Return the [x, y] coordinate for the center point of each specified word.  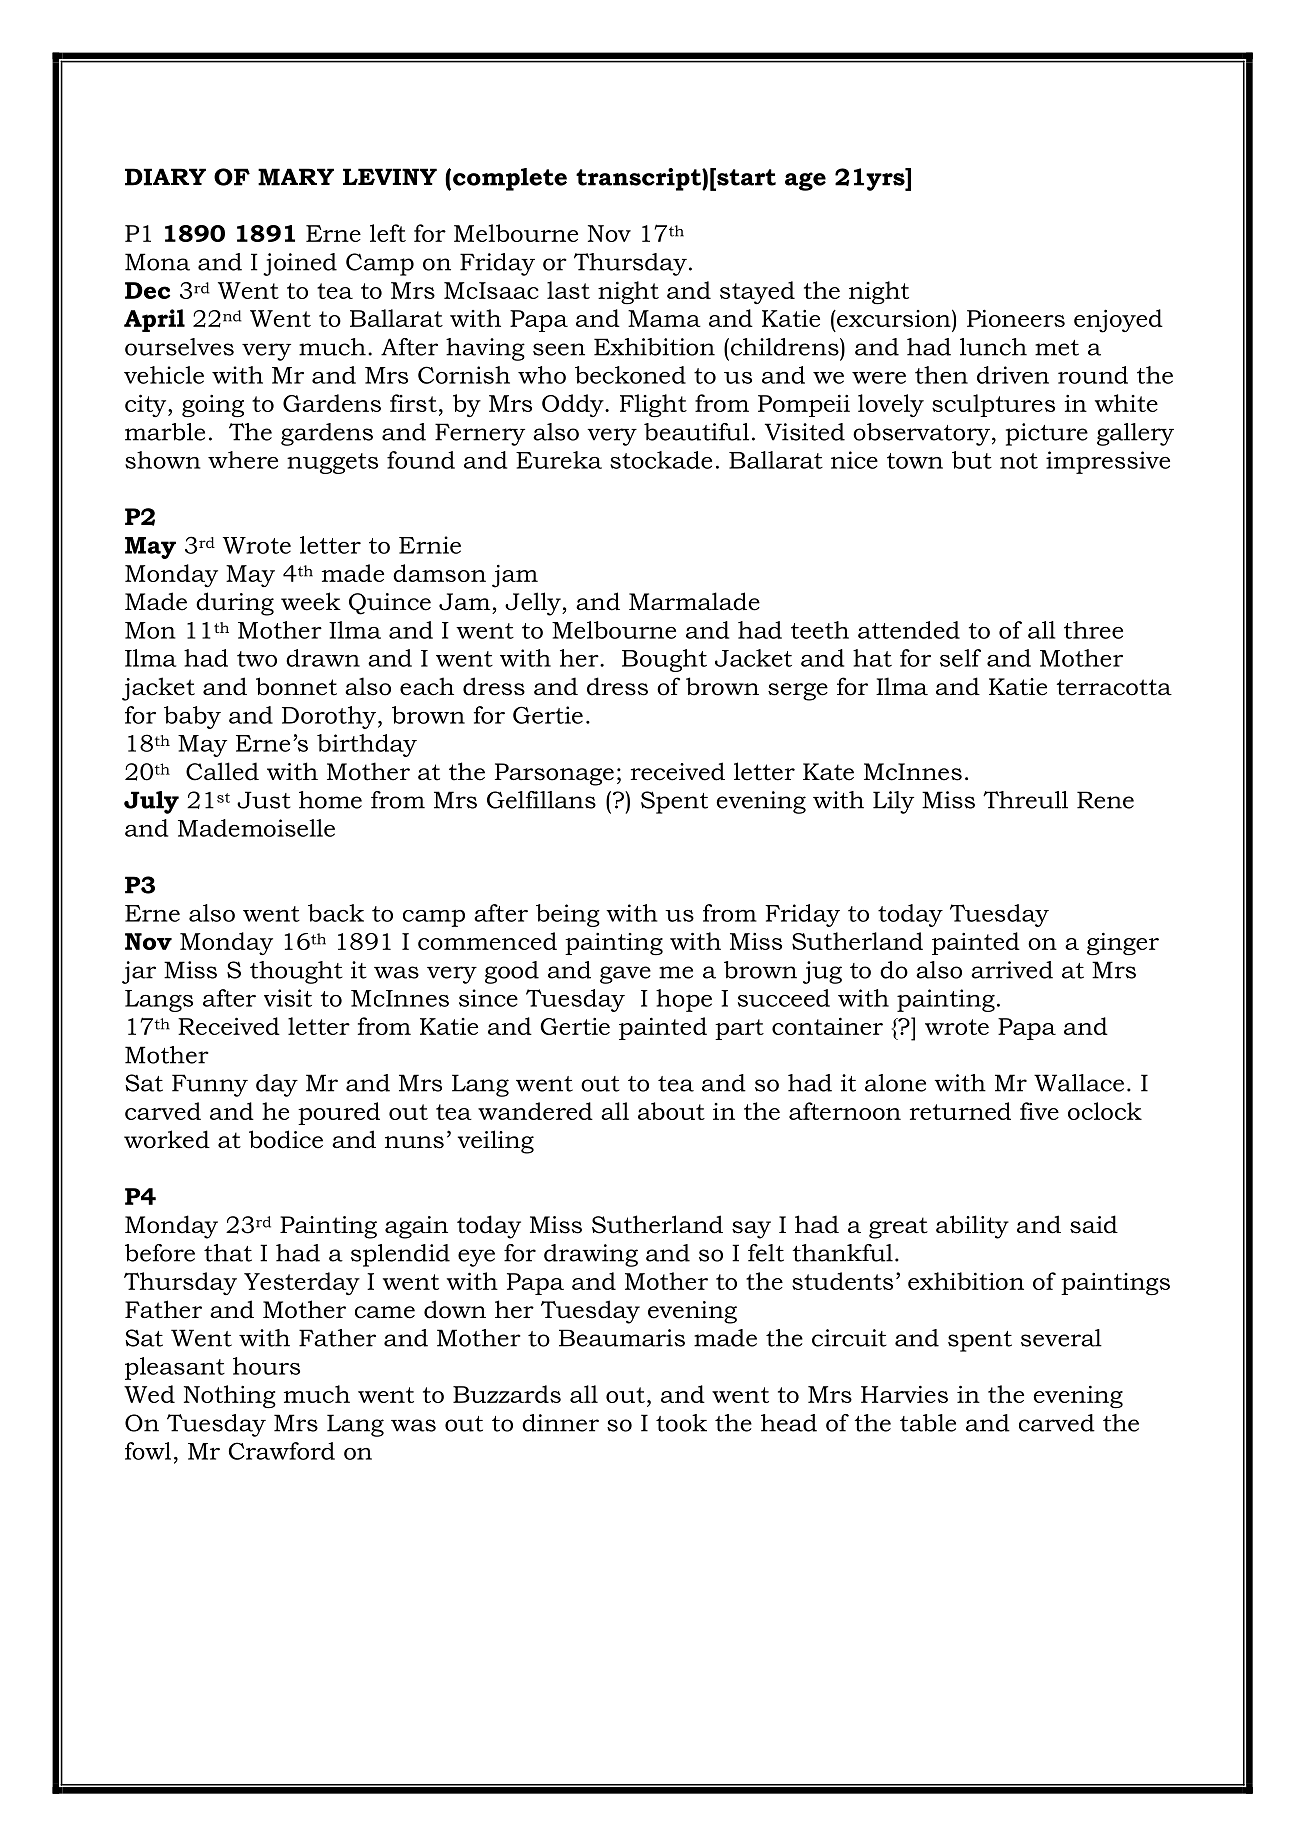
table [928, 1423]
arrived [1012, 970]
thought [296, 972]
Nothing [230, 1397]
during [235, 604]
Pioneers [1016, 318]
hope [684, 1000]
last [568, 290]
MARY [296, 177]
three [1093, 630]
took [681, 1423]
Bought [664, 660]
